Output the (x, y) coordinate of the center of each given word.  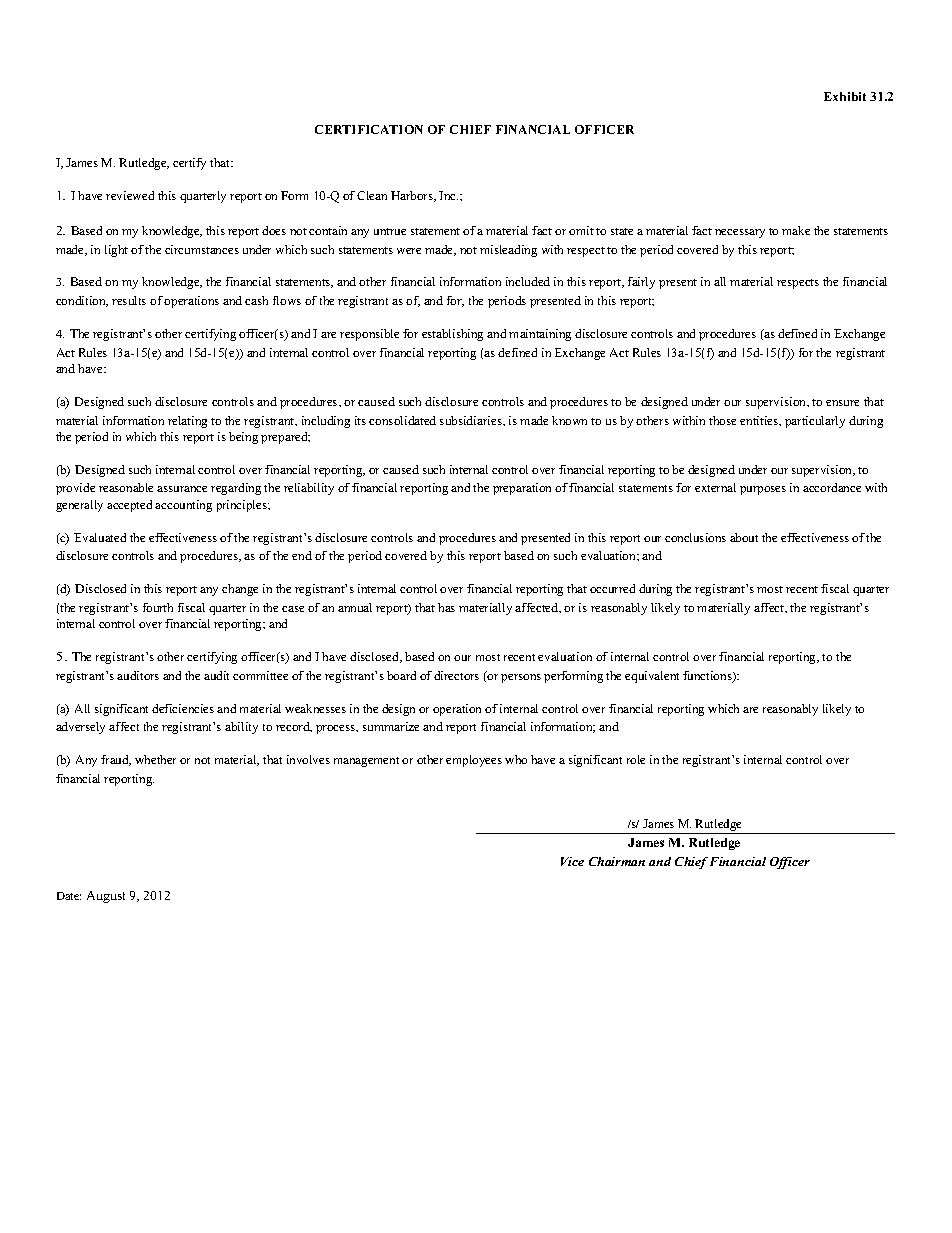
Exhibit (845, 96)
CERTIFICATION (369, 129)
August (106, 897)
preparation (522, 489)
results (129, 300)
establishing (452, 335)
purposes (763, 490)
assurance (182, 489)
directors (456, 675)
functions (708, 677)
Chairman (617, 861)
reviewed (130, 195)
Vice (572, 861)
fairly (641, 283)
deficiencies (183, 708)
